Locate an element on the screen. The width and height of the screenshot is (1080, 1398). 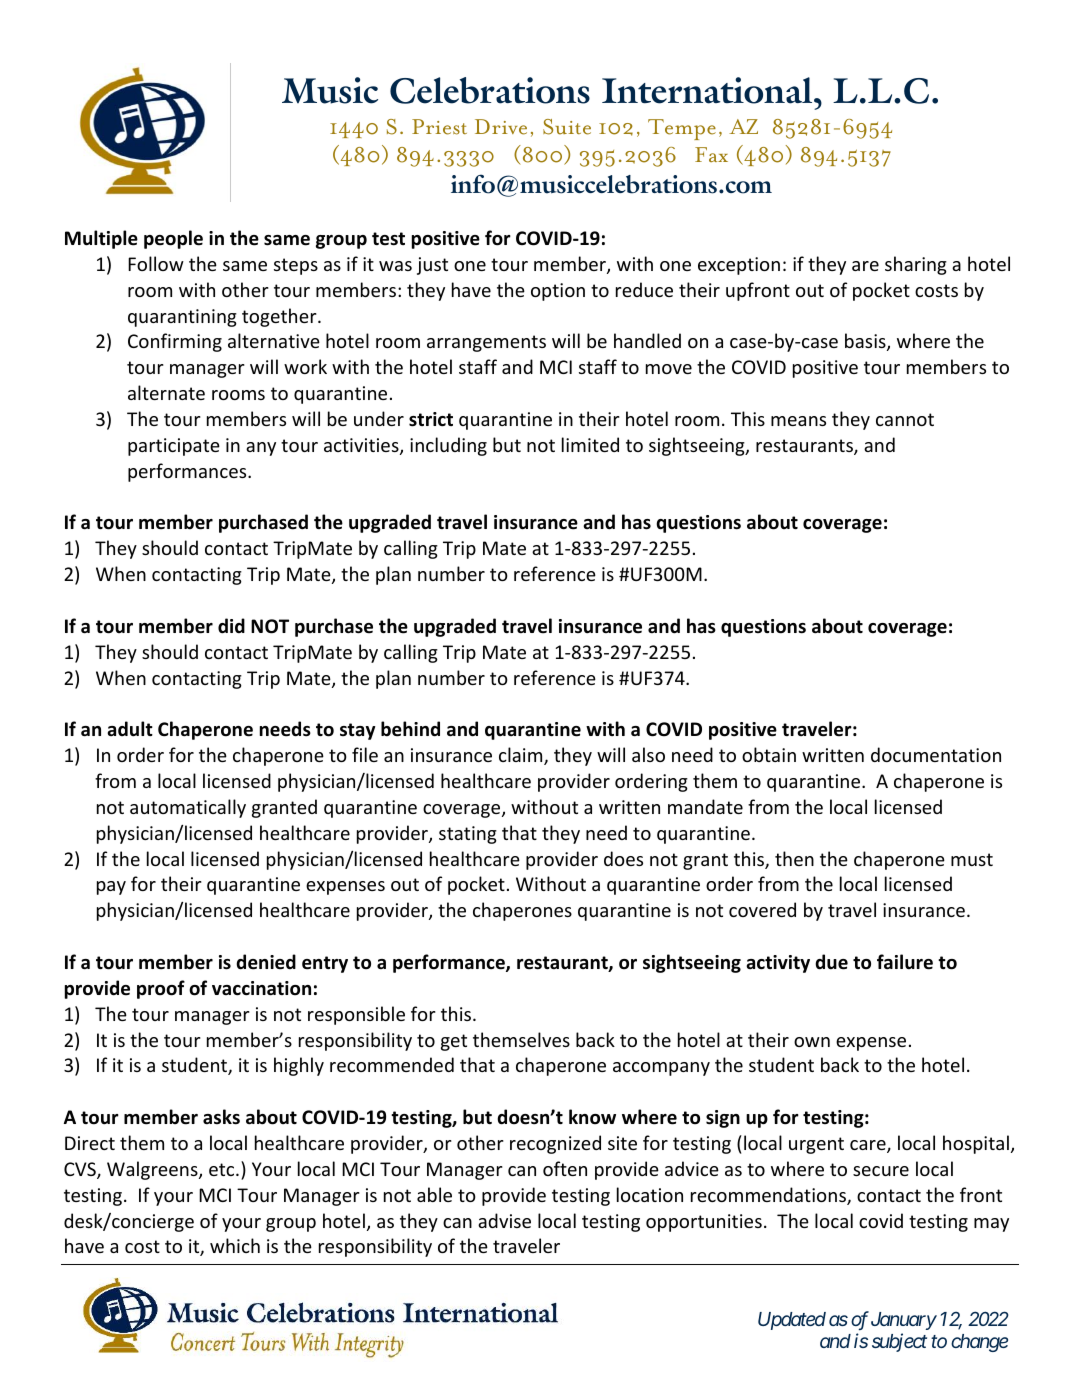
people is located at coordinates (173, 239).
